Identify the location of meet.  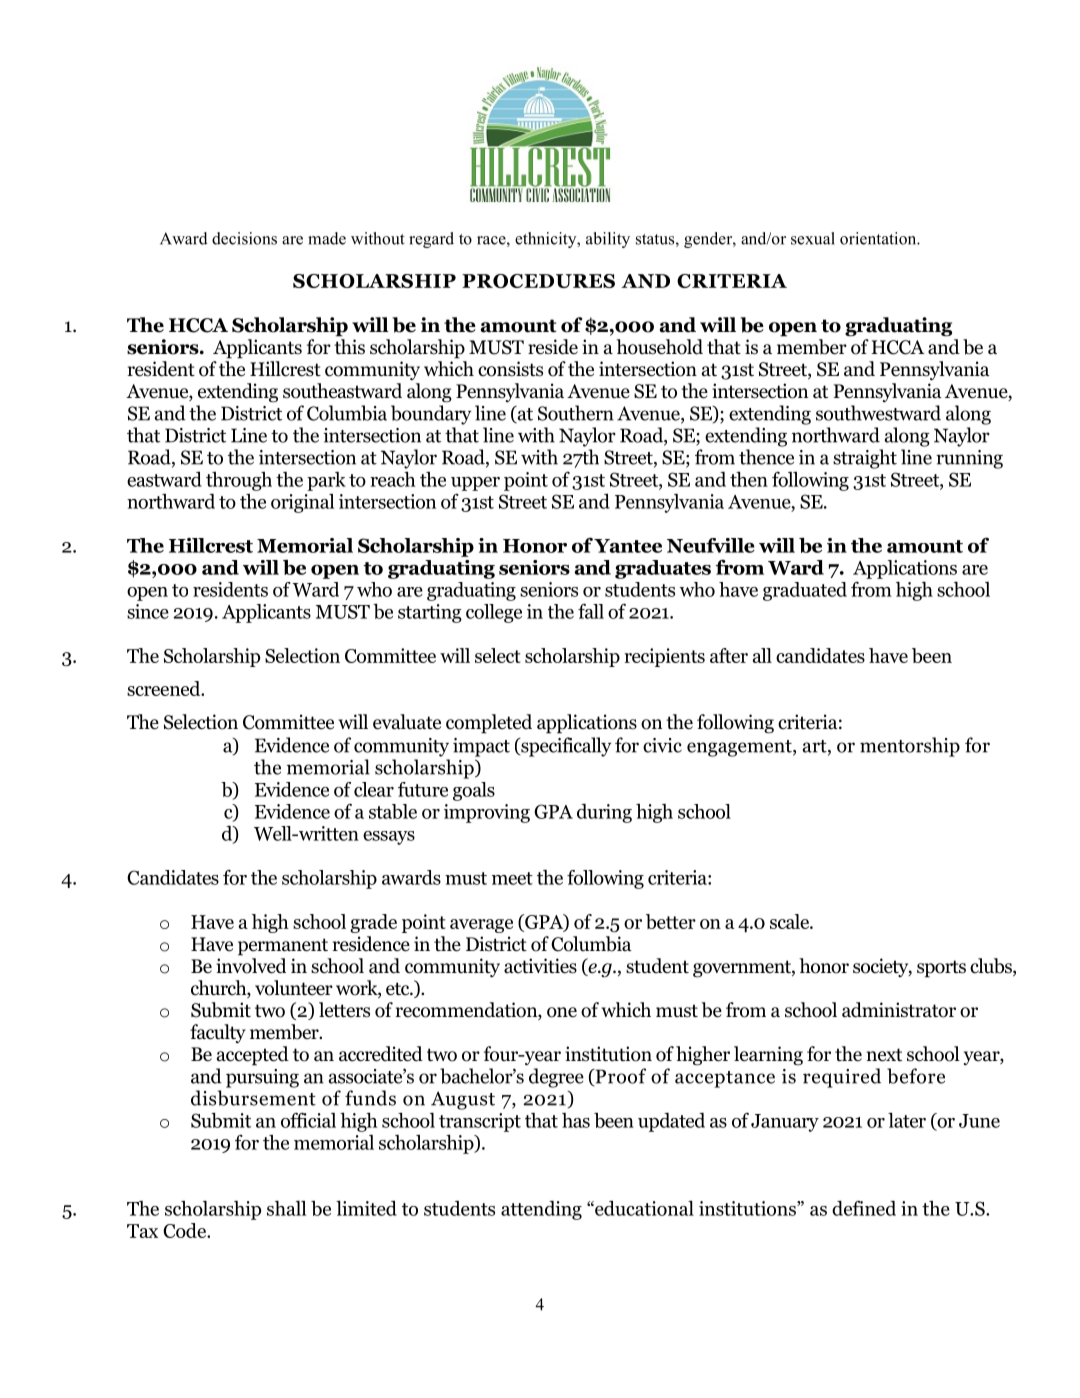
(512, 878).
